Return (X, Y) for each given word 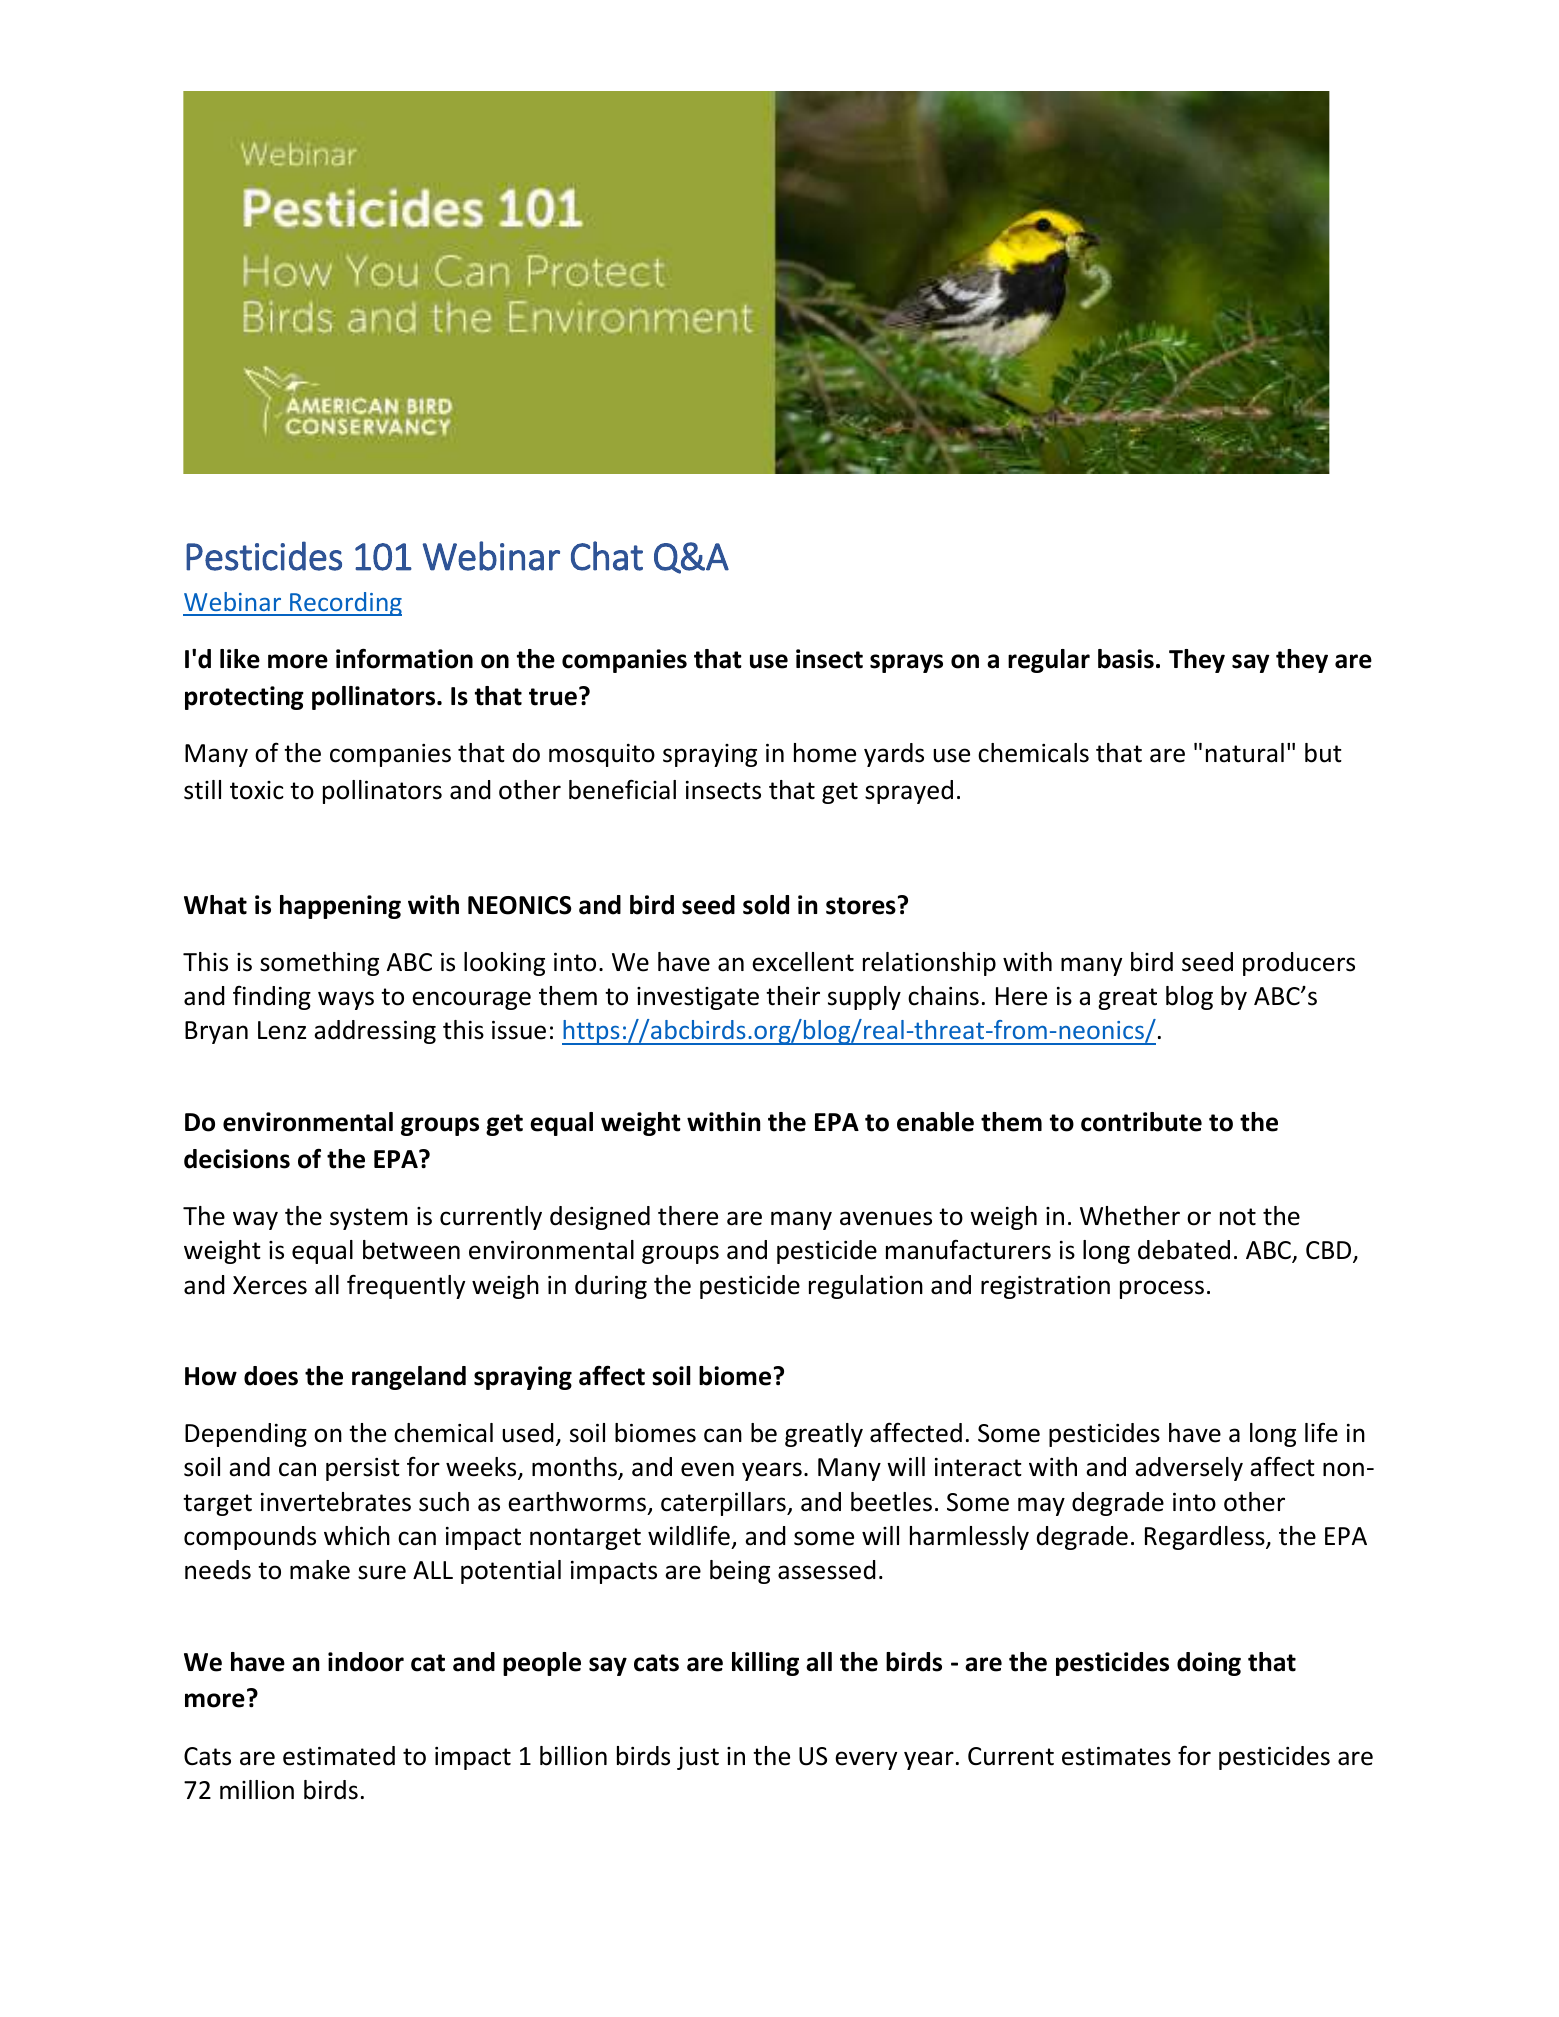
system (368, 1219)
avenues (886, 1218)
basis (1126, 659)
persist (363, 1469)
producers (1299, 964)
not (1238, 1217)
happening (340, 907)
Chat (607, 556)
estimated (339, 1756)
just (698, 1758)
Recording (345, 604)
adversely (1189, 1469)
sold (766, 905)
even (707, 1469)
